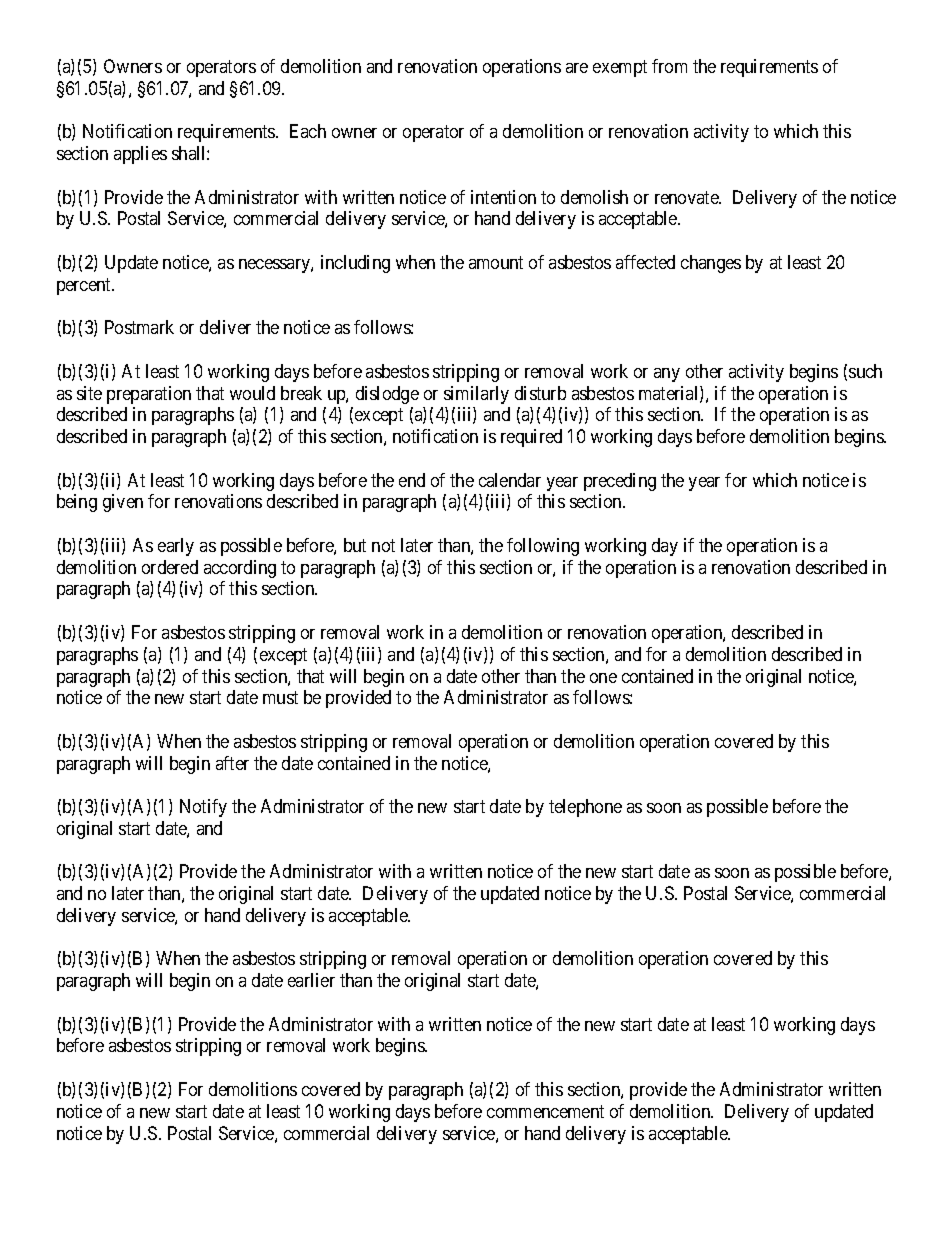 This screenshot has height=1233, width=952. Describe the element at coordinates (545, 1111) in the screenshot. I see `commencement` at that location.
